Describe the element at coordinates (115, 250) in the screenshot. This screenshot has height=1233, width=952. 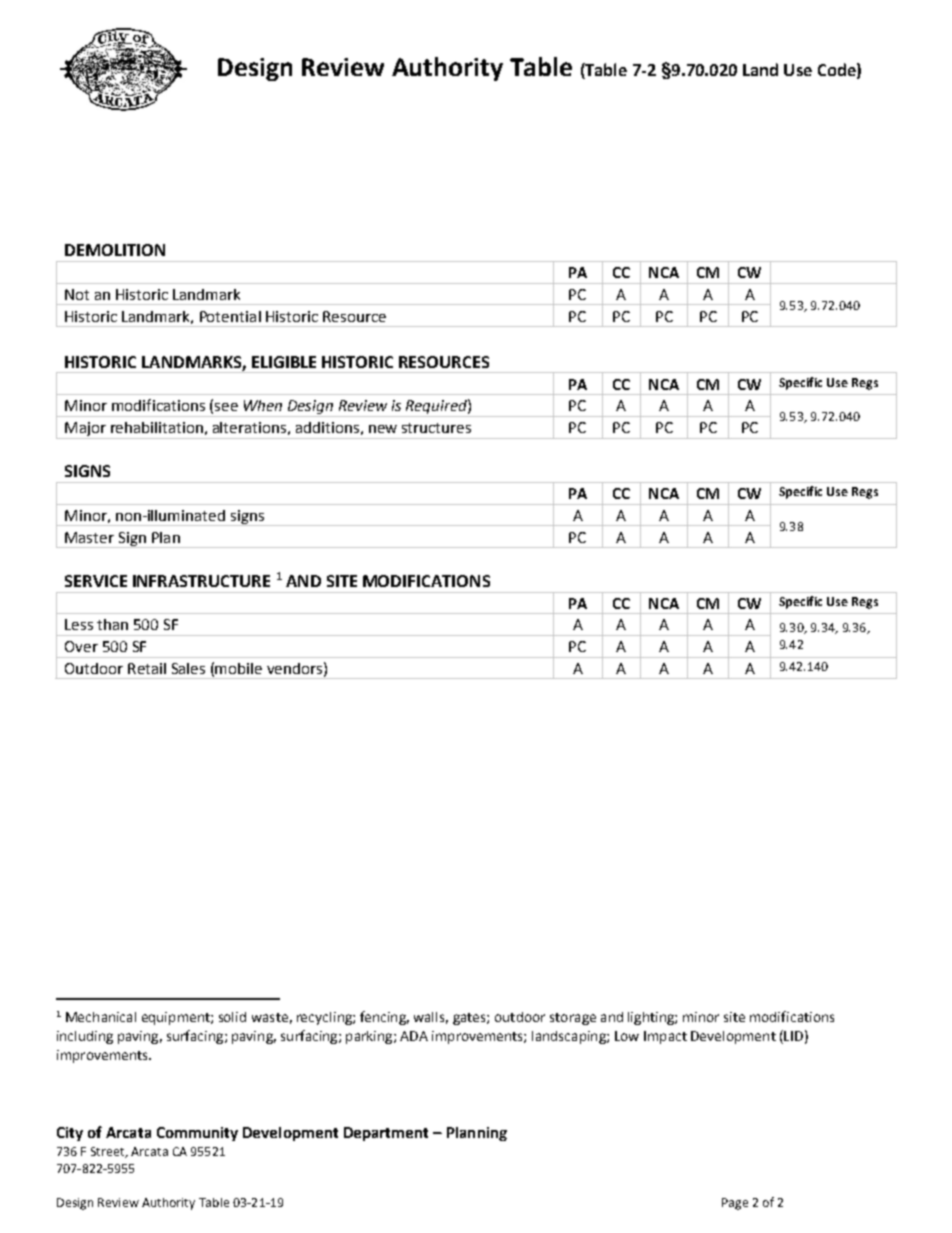
I see `DEMOLITION` at that location.
